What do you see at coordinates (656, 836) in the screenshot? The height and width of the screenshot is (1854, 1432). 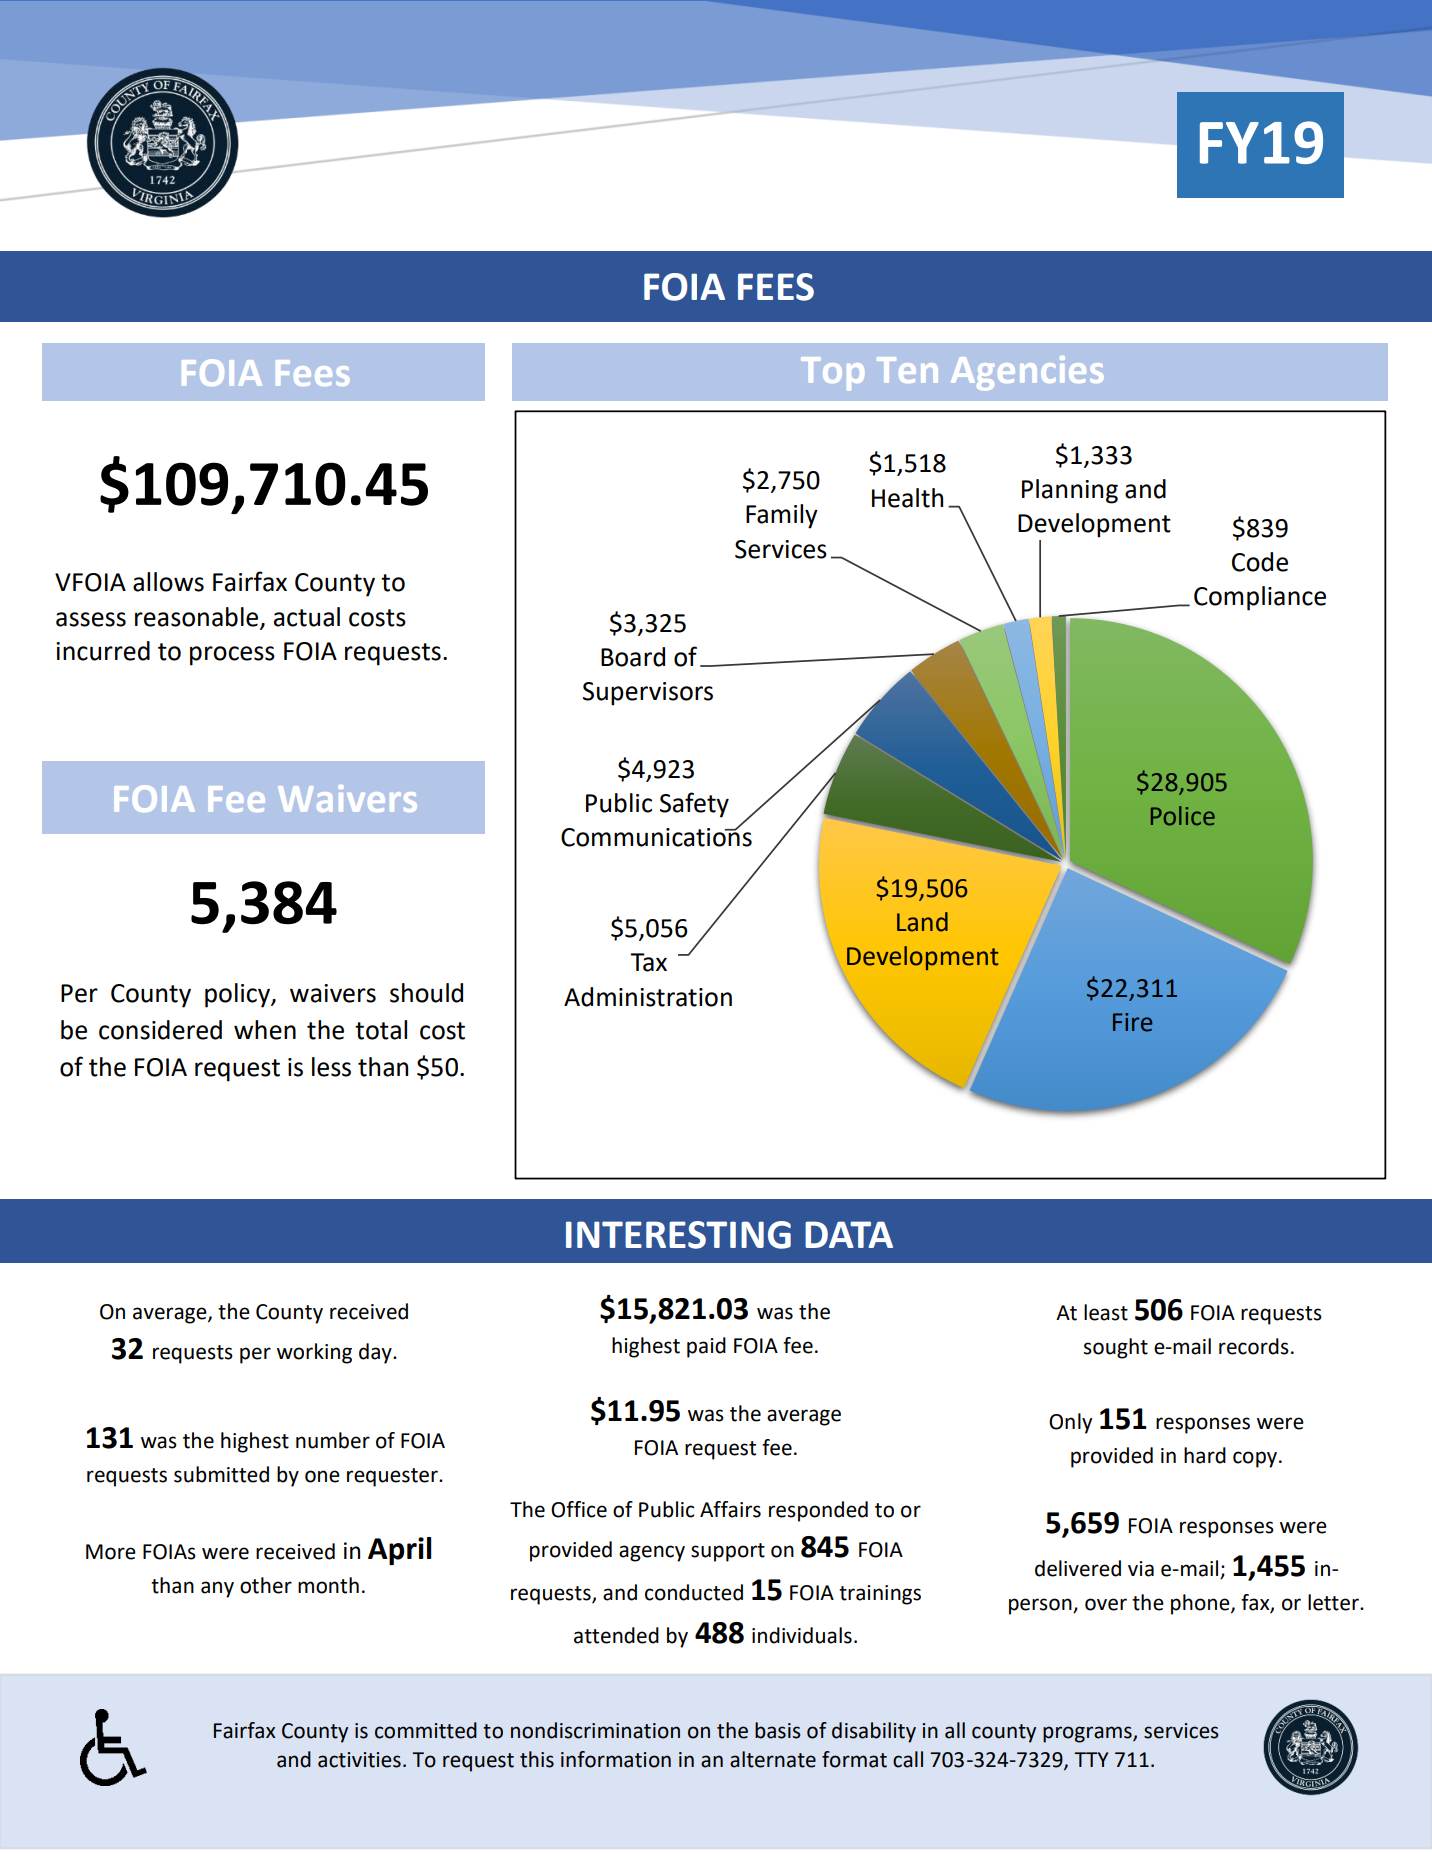 I see `Communications` at bounding box center [656, 836].
